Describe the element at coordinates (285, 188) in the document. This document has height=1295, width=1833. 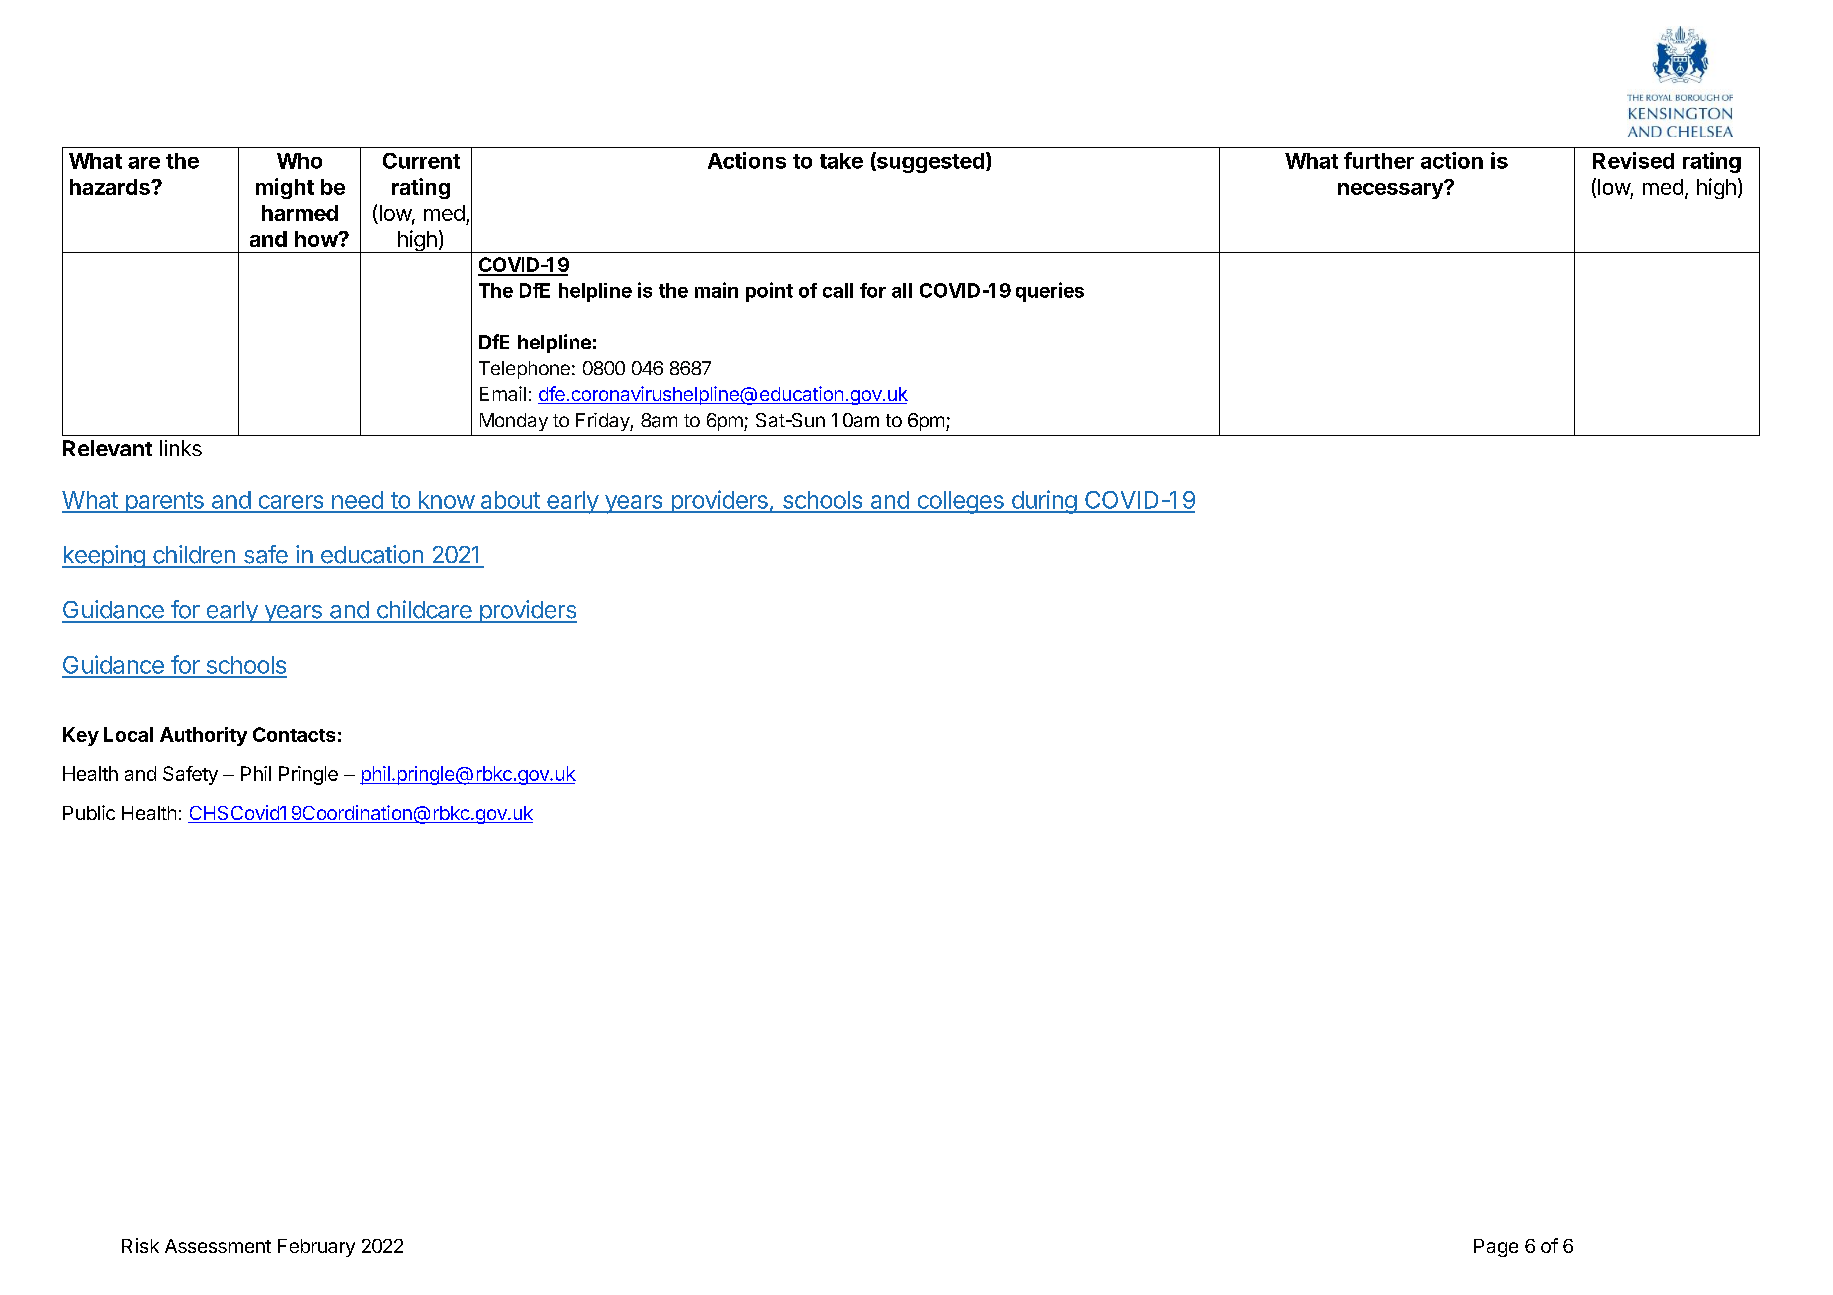
I see `might` at that location.
